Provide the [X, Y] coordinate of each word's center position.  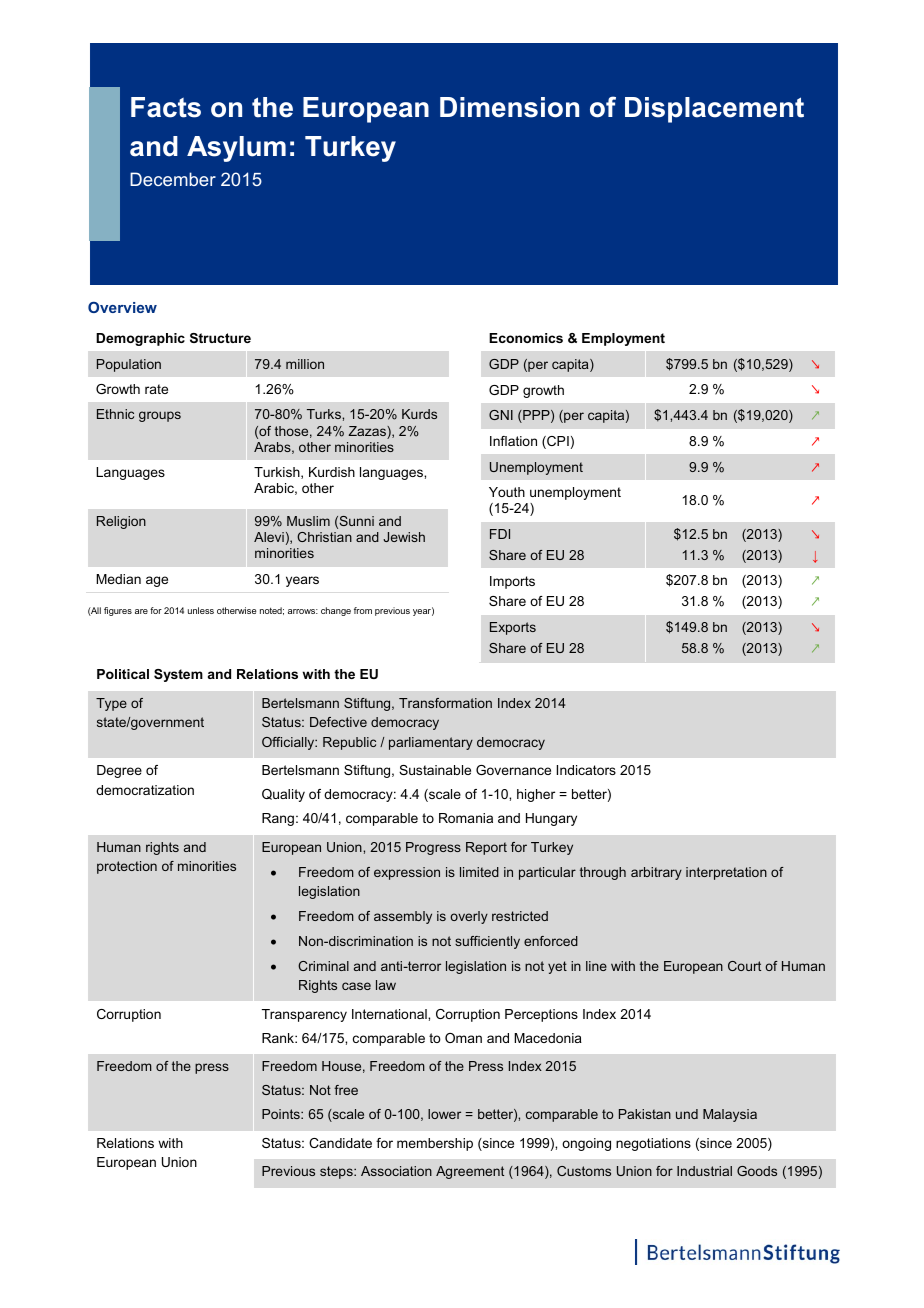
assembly [403, 917]
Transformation [445, 703]
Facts [166, 107]
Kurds [419, 414]
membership [435, 1144]
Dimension [509, 107]
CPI [557, 442]
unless [201, 610]
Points [282, 1114]
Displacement [714, 110]
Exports [513, 628]
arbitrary [656, 873]
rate [156, 389]
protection [127, 867]
